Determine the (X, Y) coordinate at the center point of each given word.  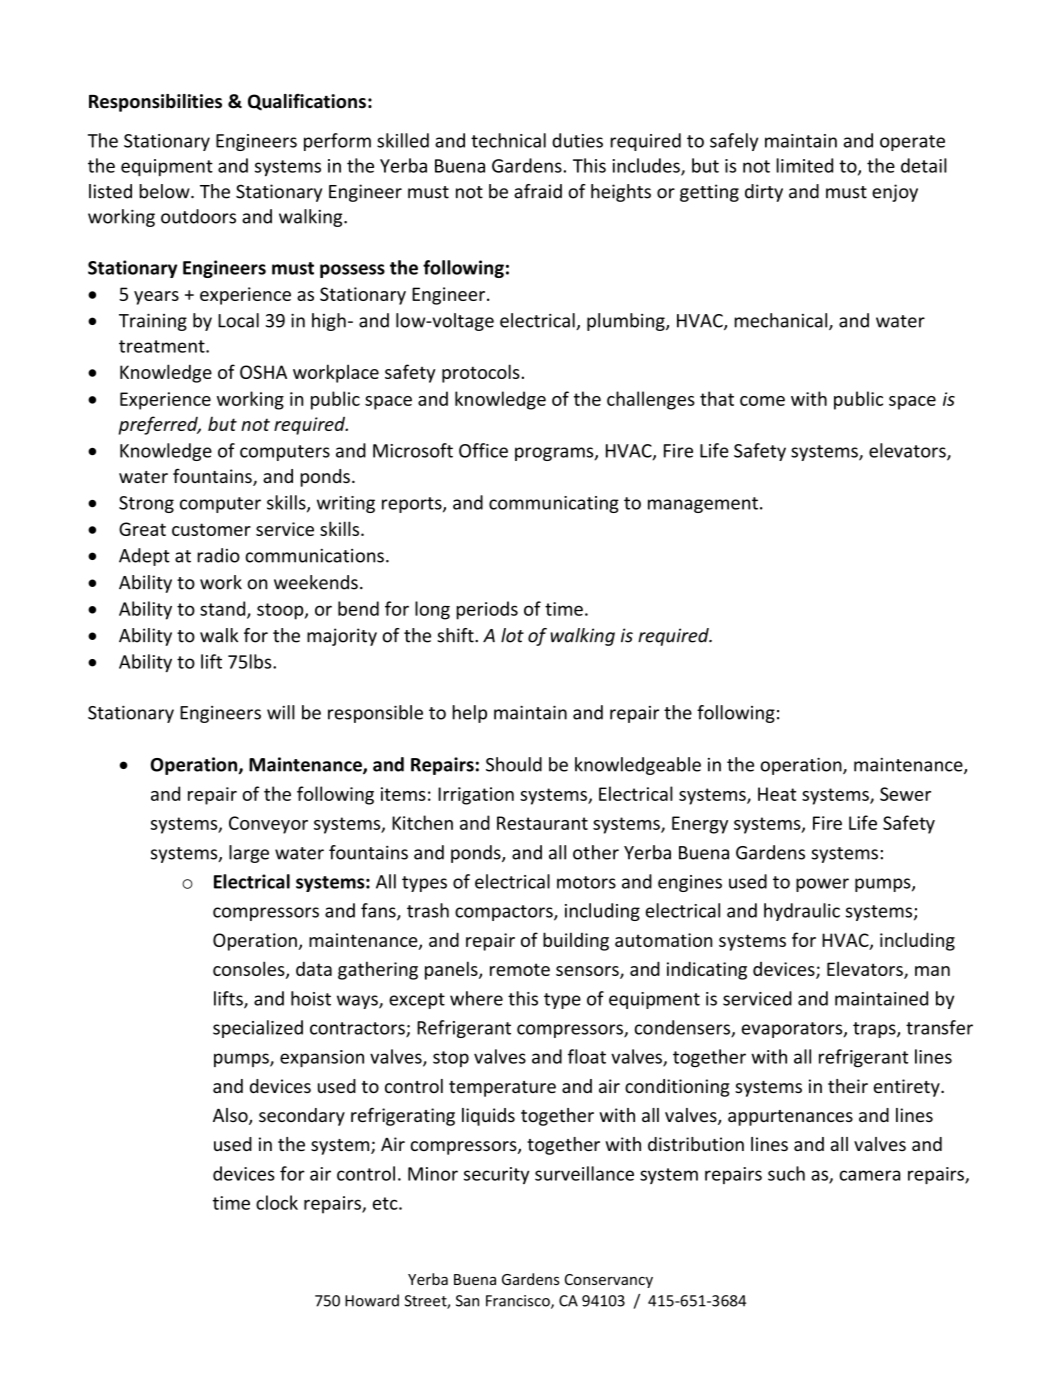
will (281, 712)
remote (520, 969)
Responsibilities (155, 103)
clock (277, 1202)
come (762, 401)
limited (804, 165)
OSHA (263, 372)
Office (483, 450)
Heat (777, 794)
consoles (250, 970)
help (469, 714)
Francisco (519, 1302)
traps (875, 1030)
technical (508, 140)
